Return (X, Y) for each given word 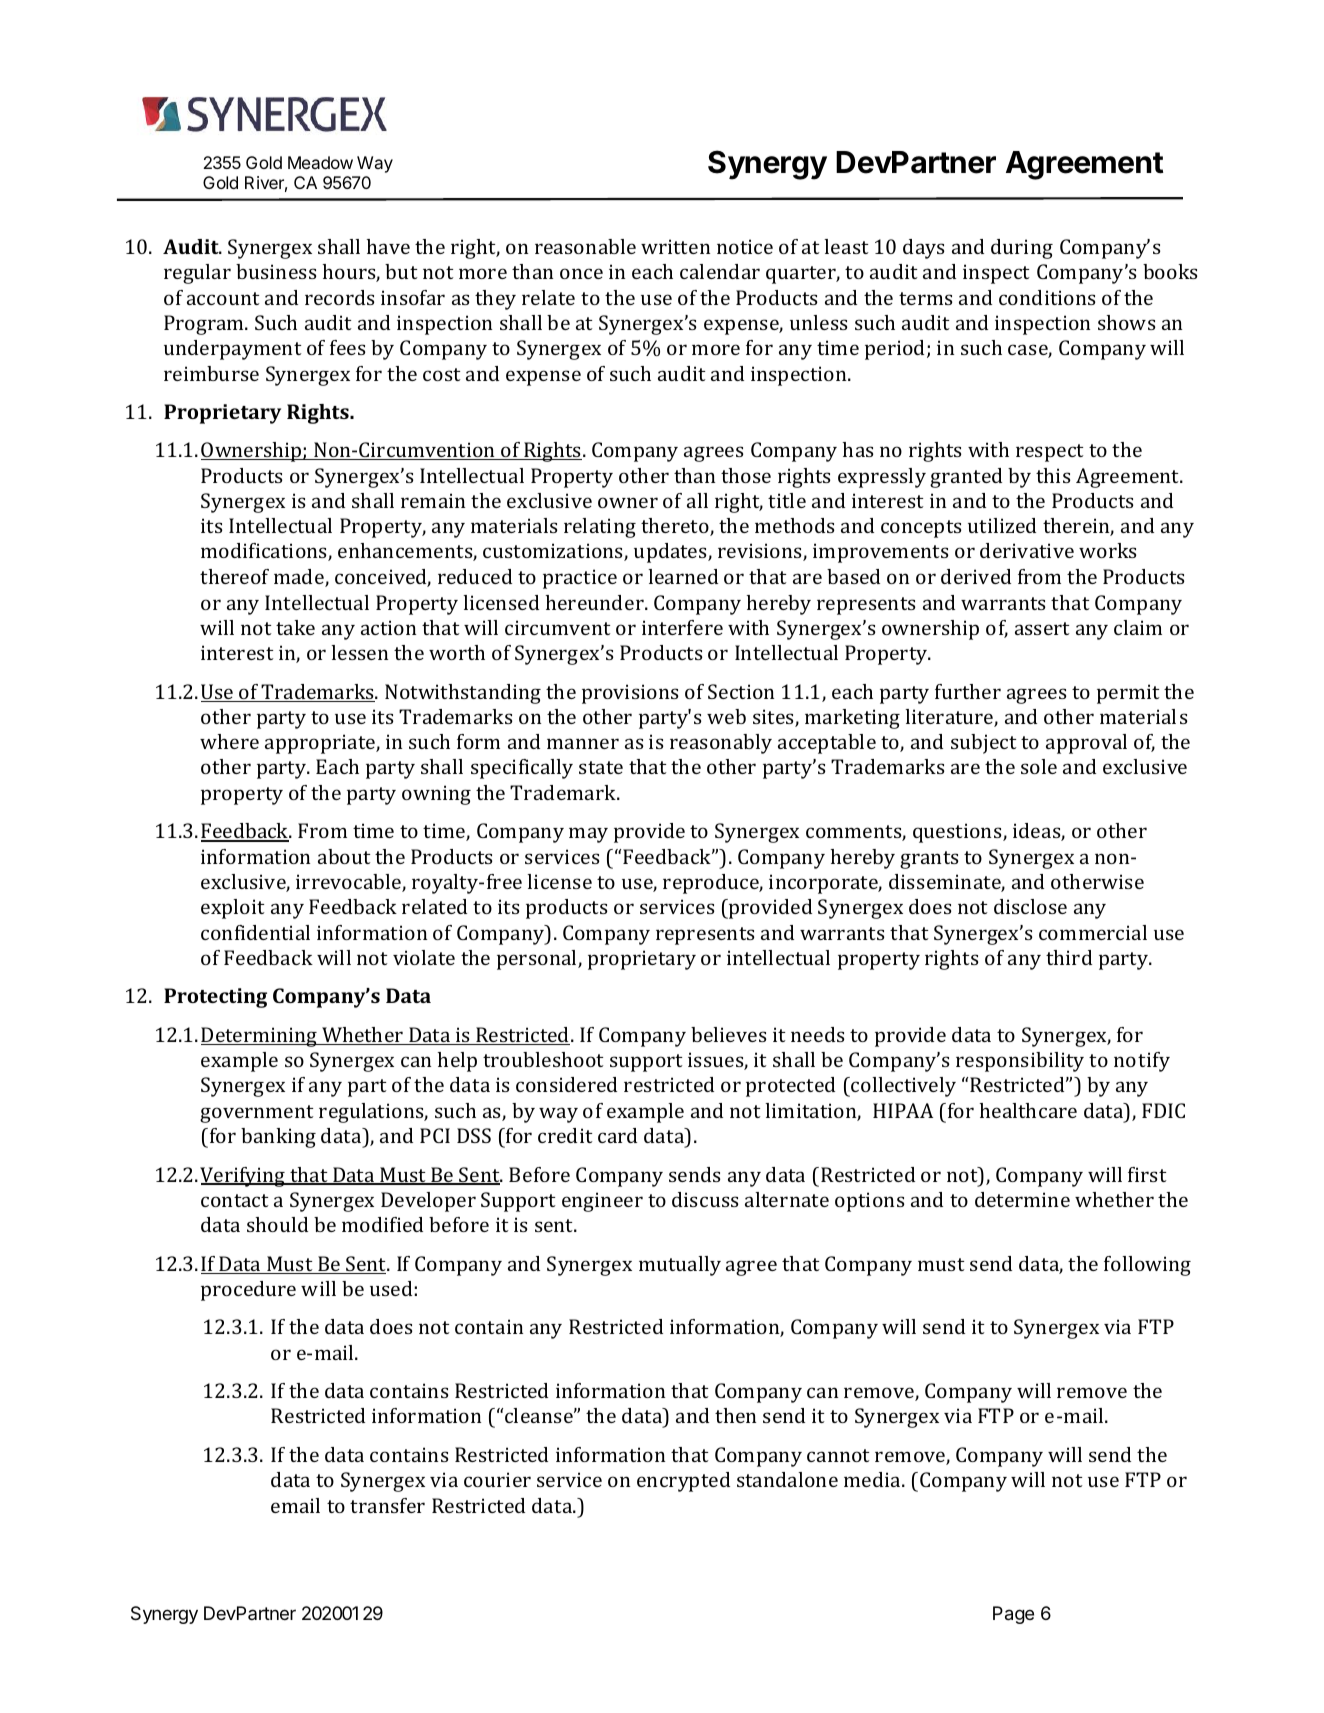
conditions (1047, 297)
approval (1086, 744)
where (229, 741)
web (726, 716)
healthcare (1028, 1110)
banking (278, 1138)
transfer (387, 1505)
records (339, 297)
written (675, 246)
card (617, 1135)
